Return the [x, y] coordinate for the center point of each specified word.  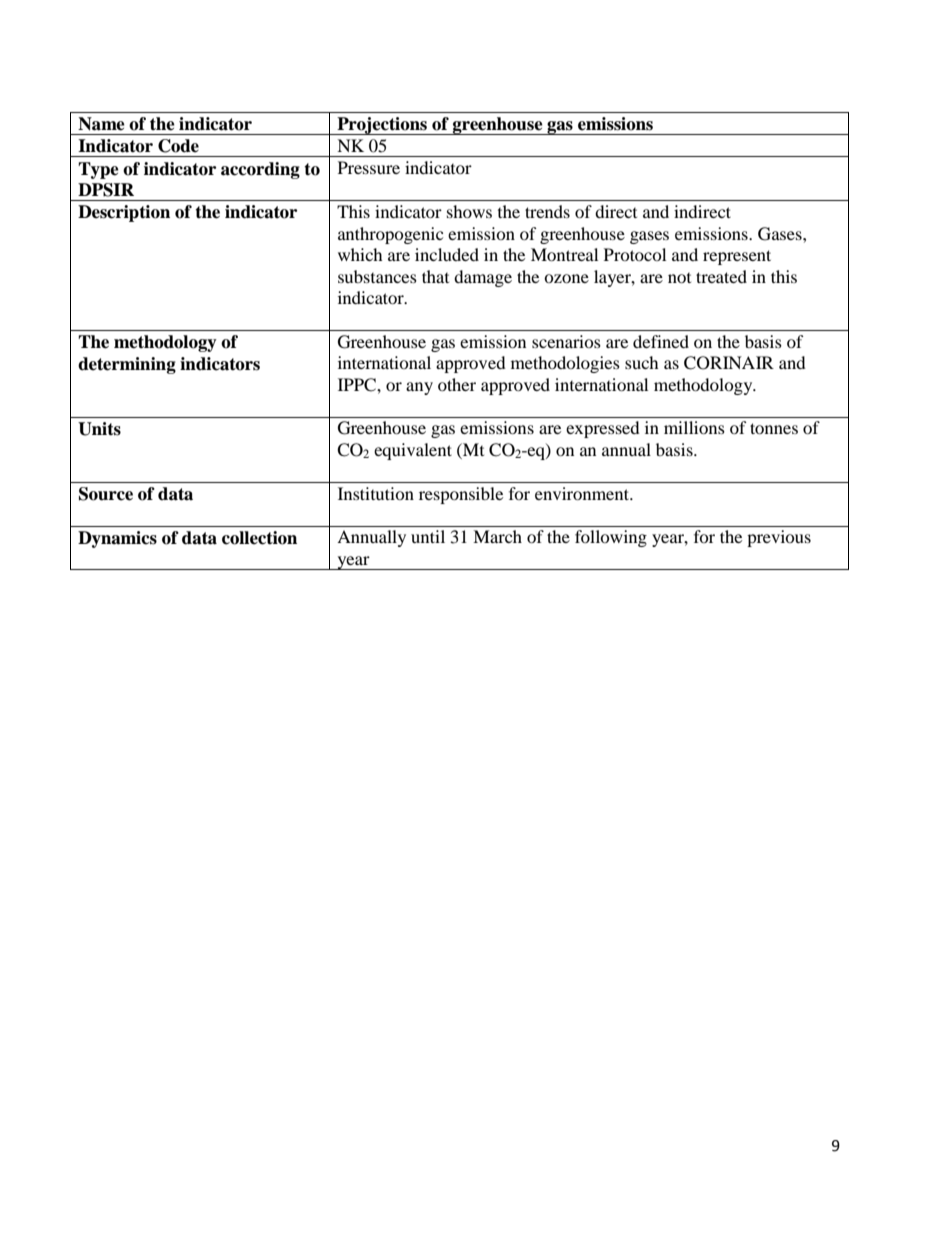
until [428, 536]
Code [178, 146]
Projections [382, 126]
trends [547, 211]
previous [779, 538]
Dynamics [117, 539]
